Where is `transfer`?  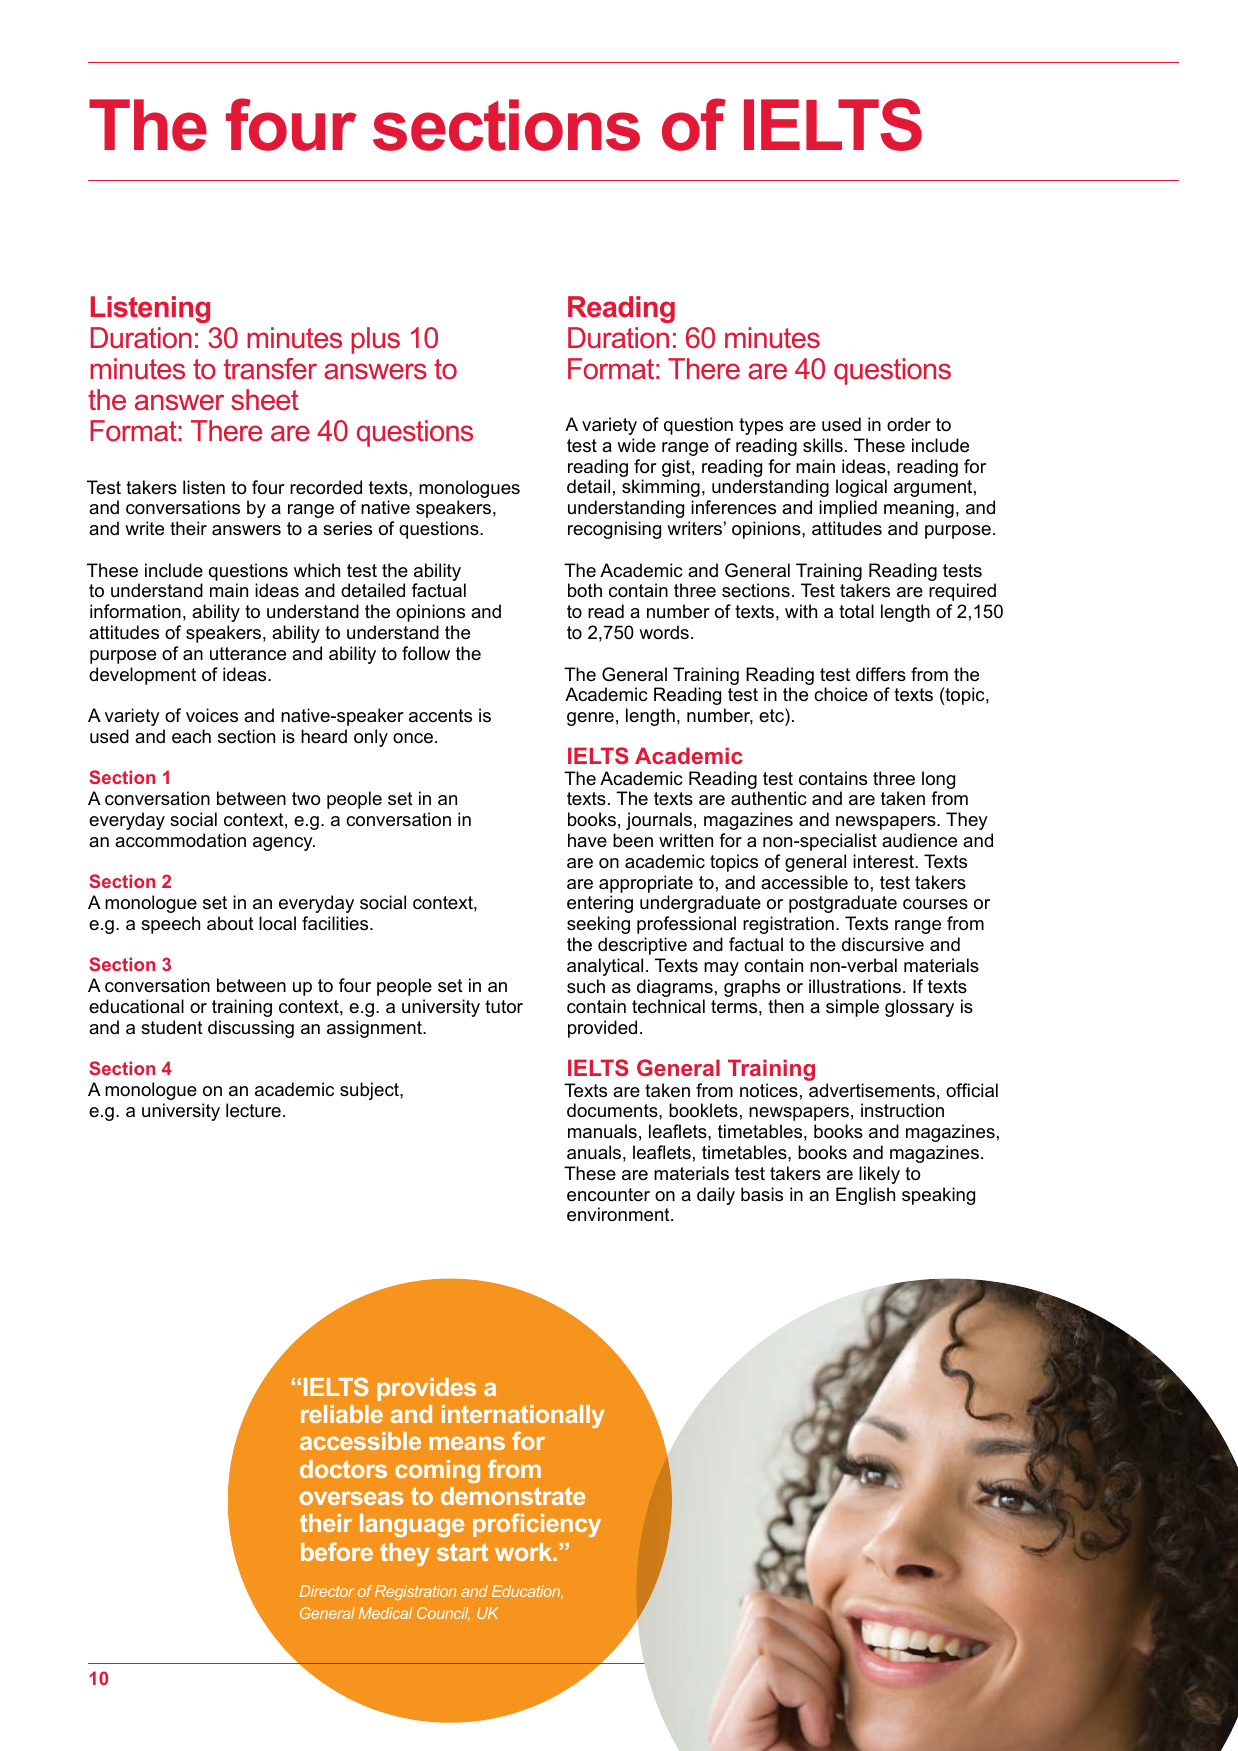
transfer is located at coordinates (270, 369).
